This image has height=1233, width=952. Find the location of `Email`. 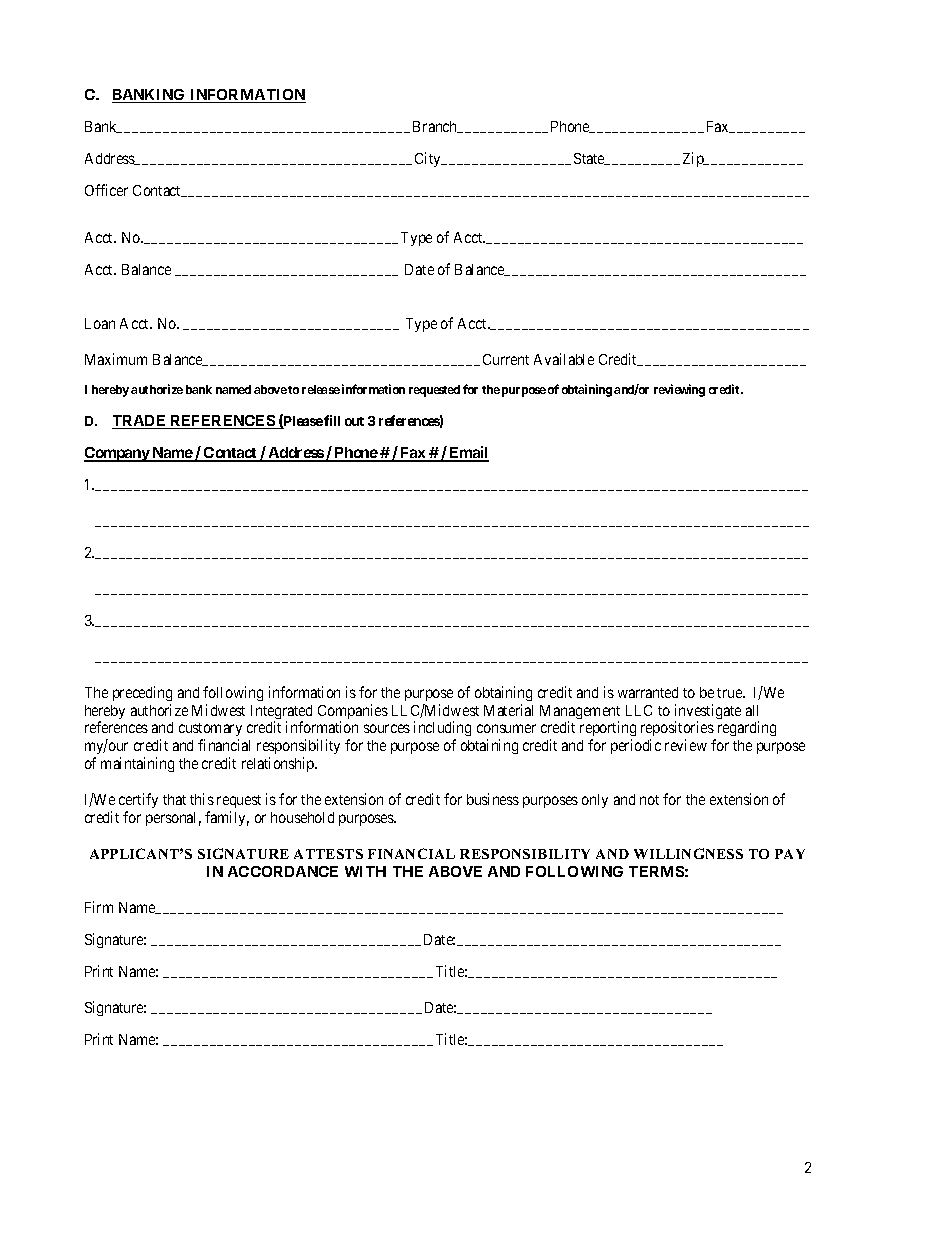

Email is located at coordinates (468, 453).
